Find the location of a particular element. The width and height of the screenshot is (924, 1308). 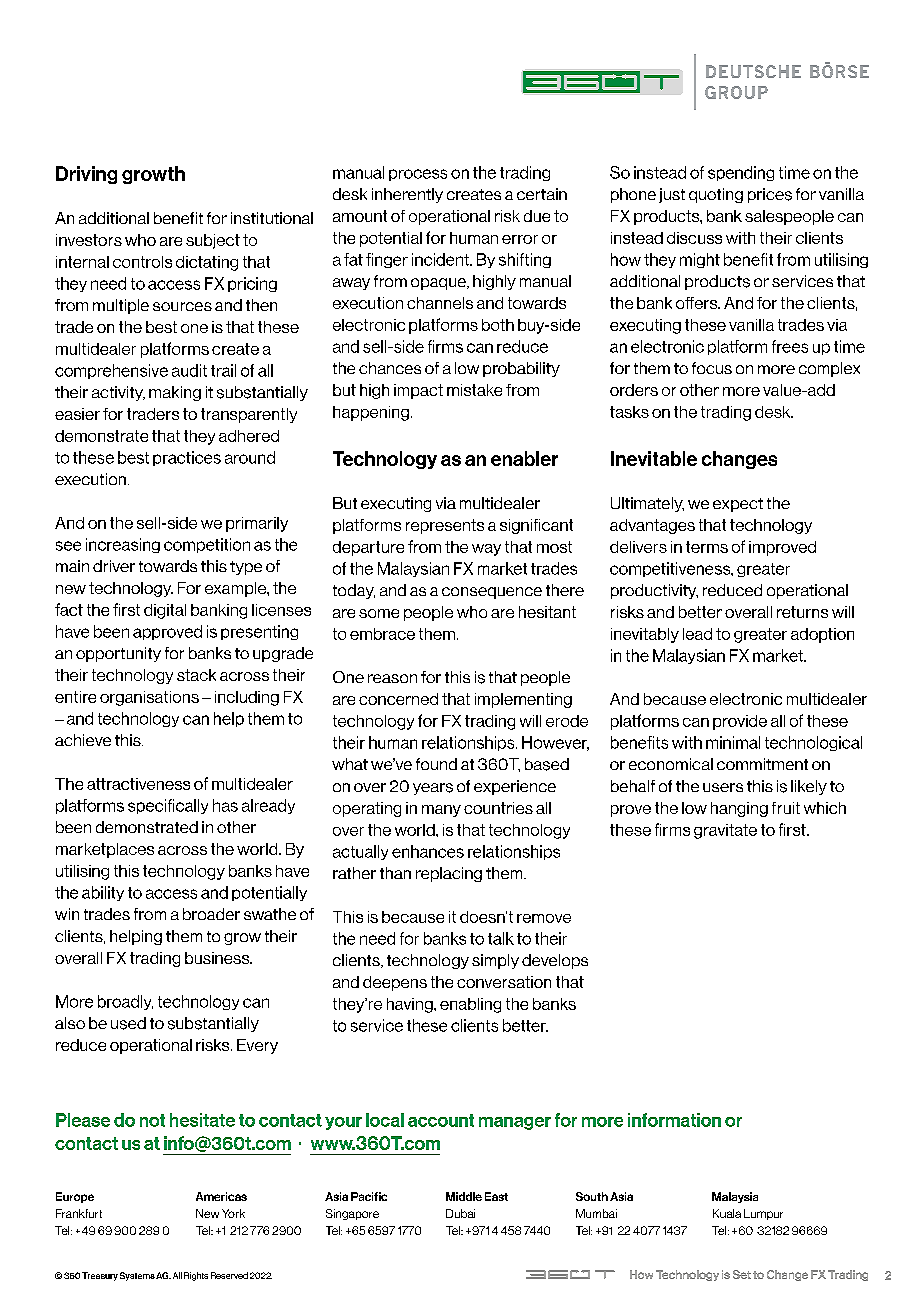

broadly is located at coordinates (125, 1002).
